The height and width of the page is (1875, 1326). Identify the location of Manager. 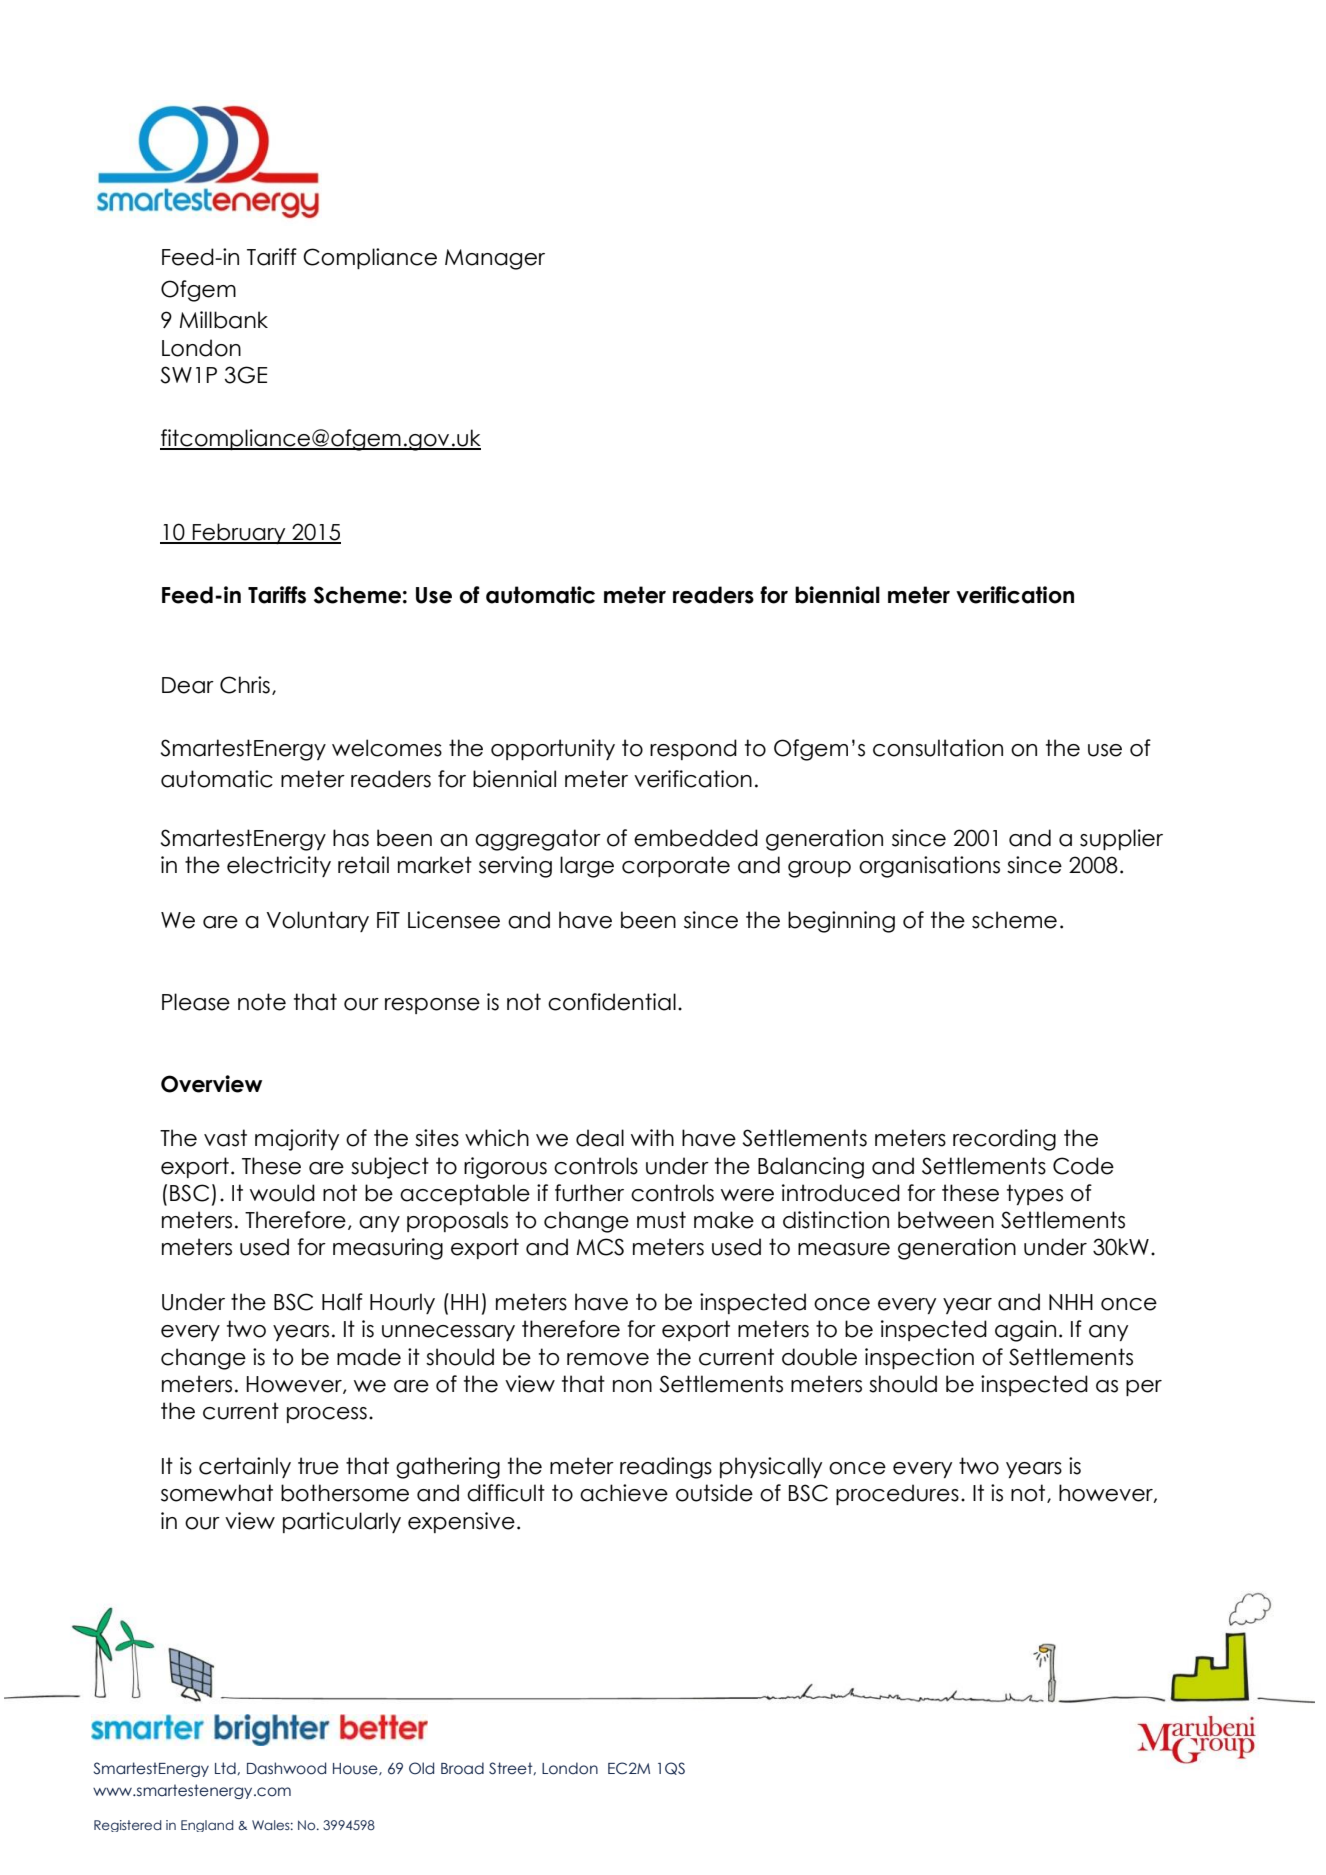
(495, 259).
